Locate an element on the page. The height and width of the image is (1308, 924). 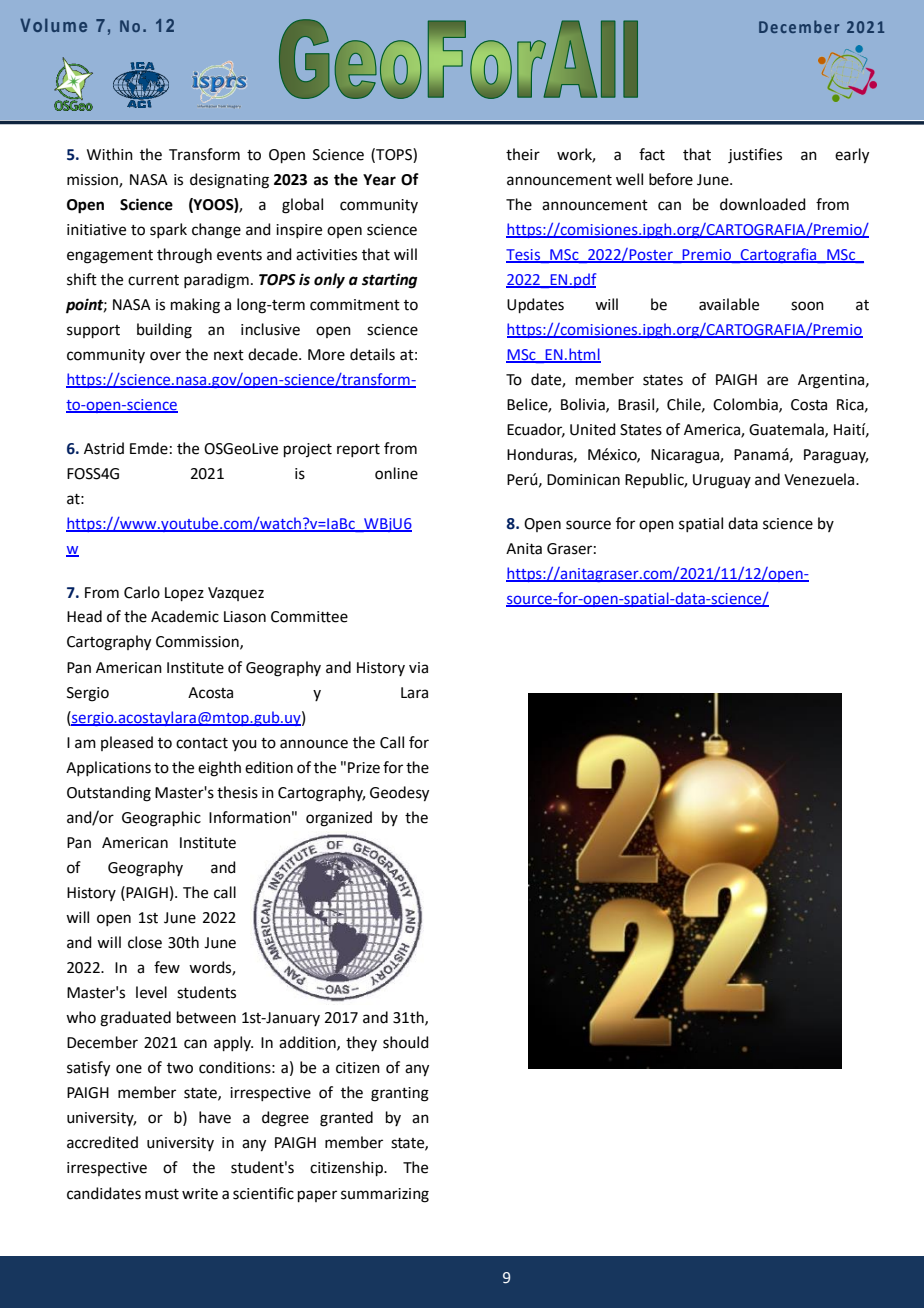
Geodesy is located at coordinates (399, 794).
